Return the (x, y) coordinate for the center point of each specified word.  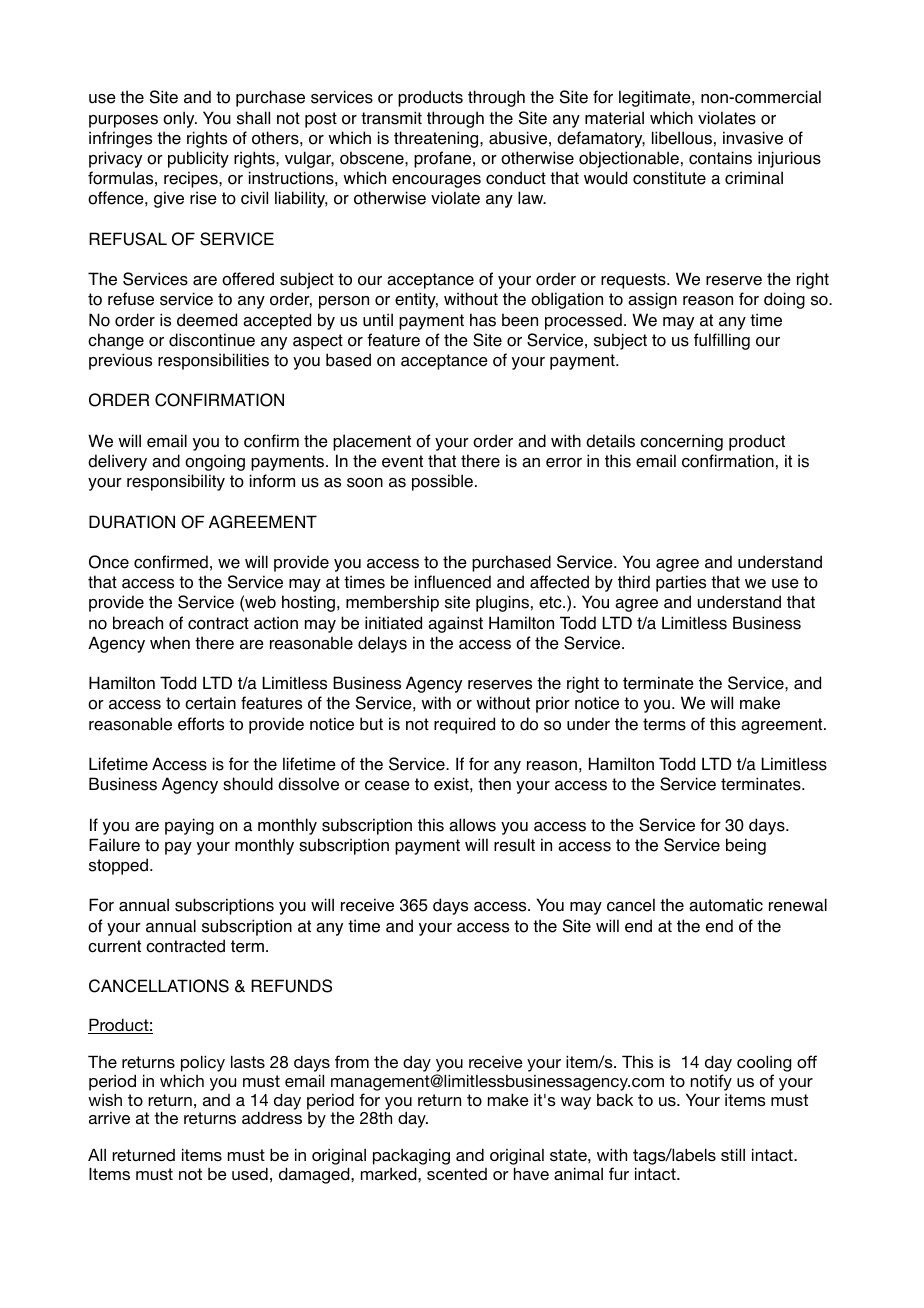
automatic (726, 905)
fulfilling (722, 341)
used (250, 1173)
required (464, 725)
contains (720, 158)
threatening (437, 139)
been (520, 320)
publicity (198, 159)
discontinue (212, 340)
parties (681, 583)
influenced (453, 582)
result (514, 845)
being (746, 846)
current (114, 946)
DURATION (132, 522)
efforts (201, 724)
